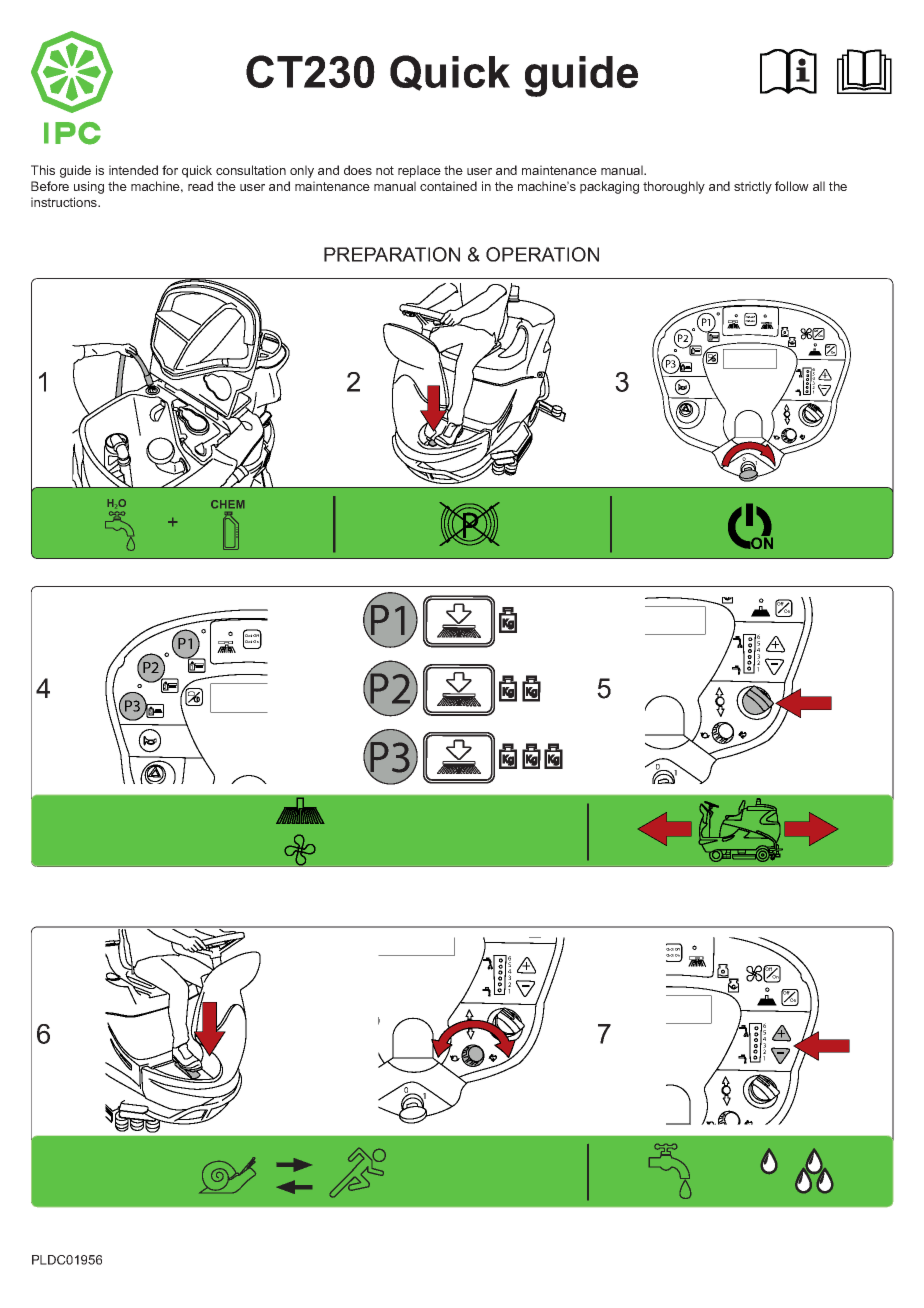 The width and height of the image is (924, 1308). I want to click on packaging, so click(609, 187).
